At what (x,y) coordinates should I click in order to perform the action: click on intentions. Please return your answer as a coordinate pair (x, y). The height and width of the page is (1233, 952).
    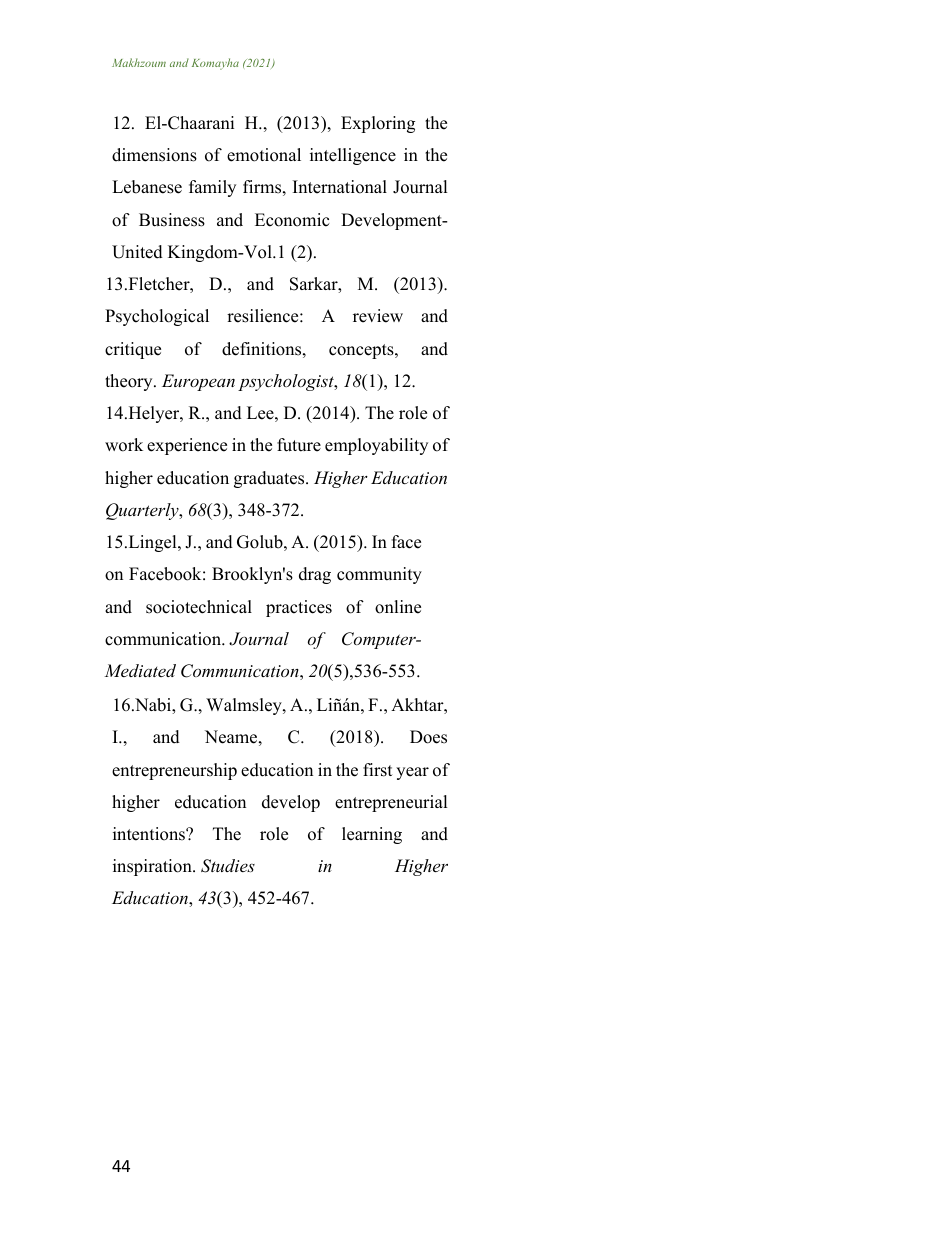
    Looking at the image, I should click on (150, 834).
